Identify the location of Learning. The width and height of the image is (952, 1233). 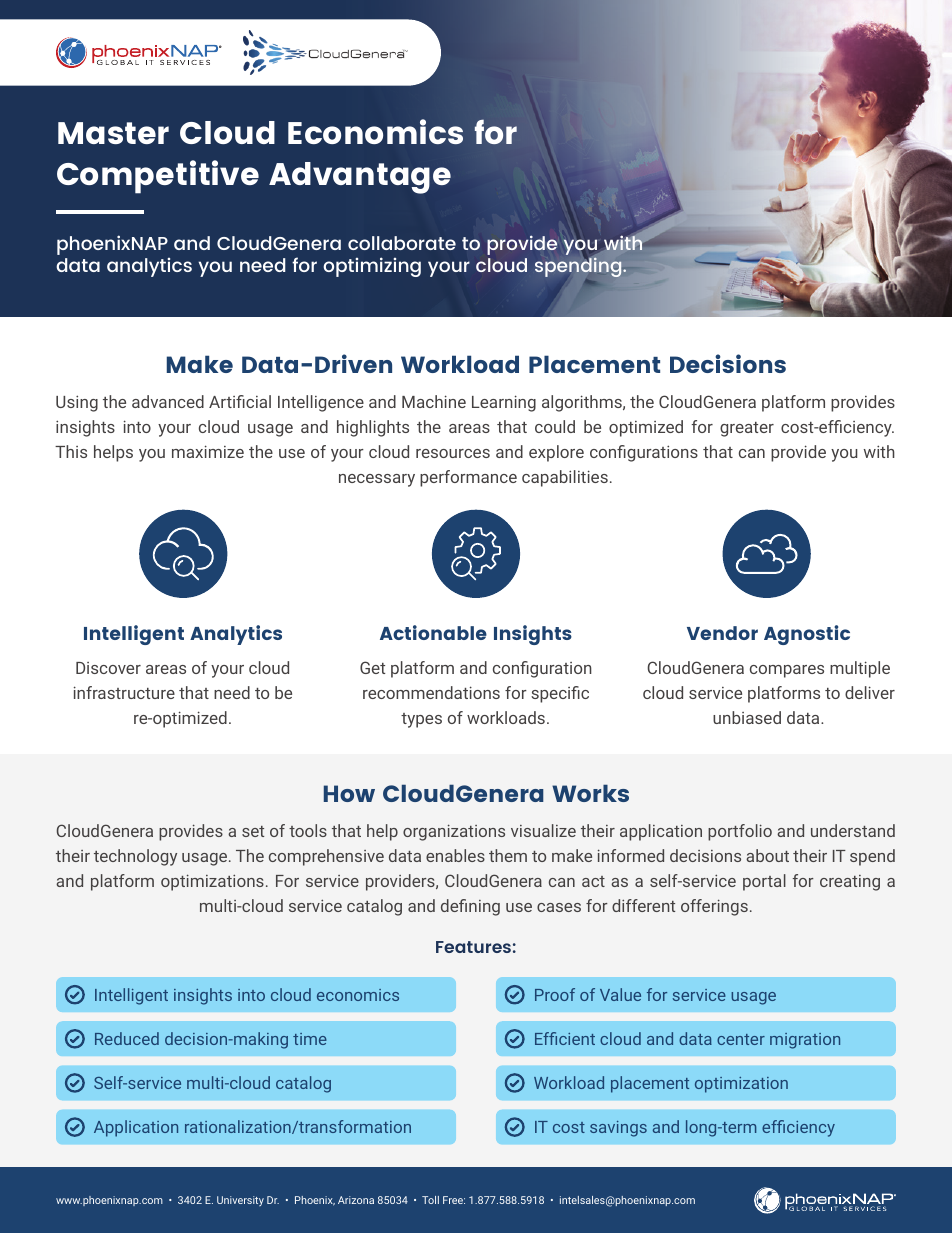
(504, 403).
